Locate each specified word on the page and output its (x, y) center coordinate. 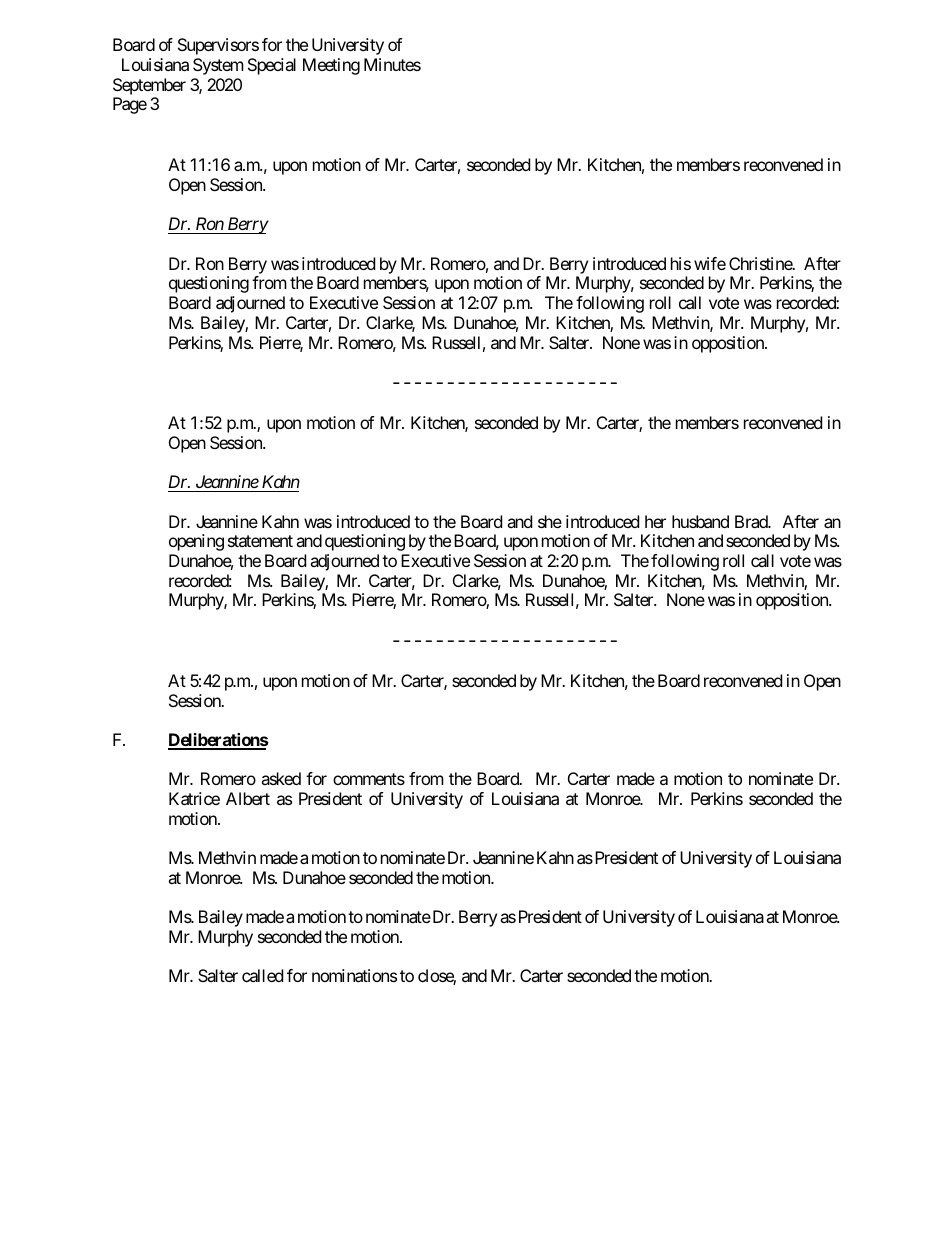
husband (700, 521)
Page (130, 105)
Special (272, 66)
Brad (752, 521)
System (218, 66)
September (149, 88)
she (550, 521)
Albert (248, 798)
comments (369, 779)
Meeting (331, 66)
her (655, 521)
